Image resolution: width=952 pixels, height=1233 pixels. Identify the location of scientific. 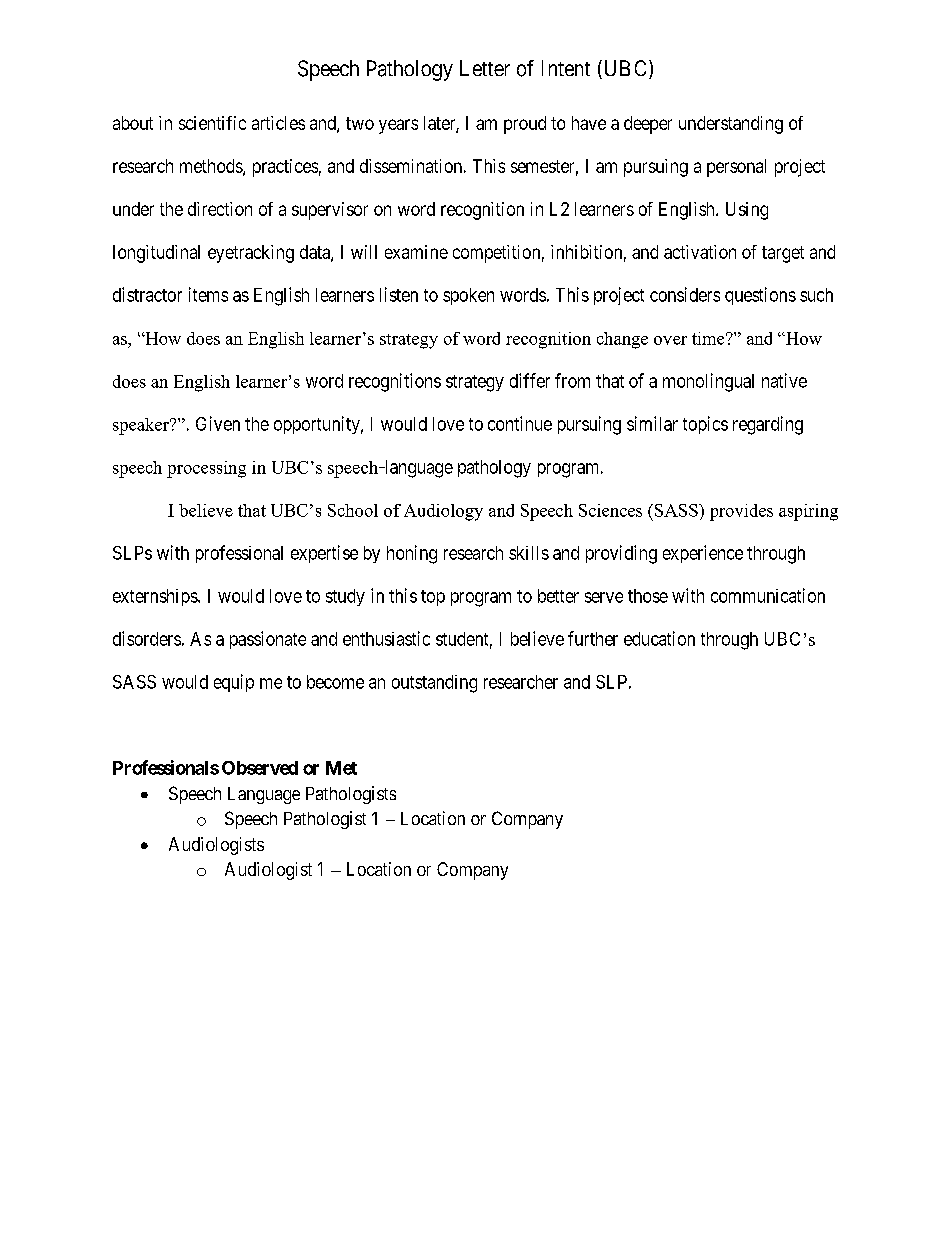
(212, 123).
